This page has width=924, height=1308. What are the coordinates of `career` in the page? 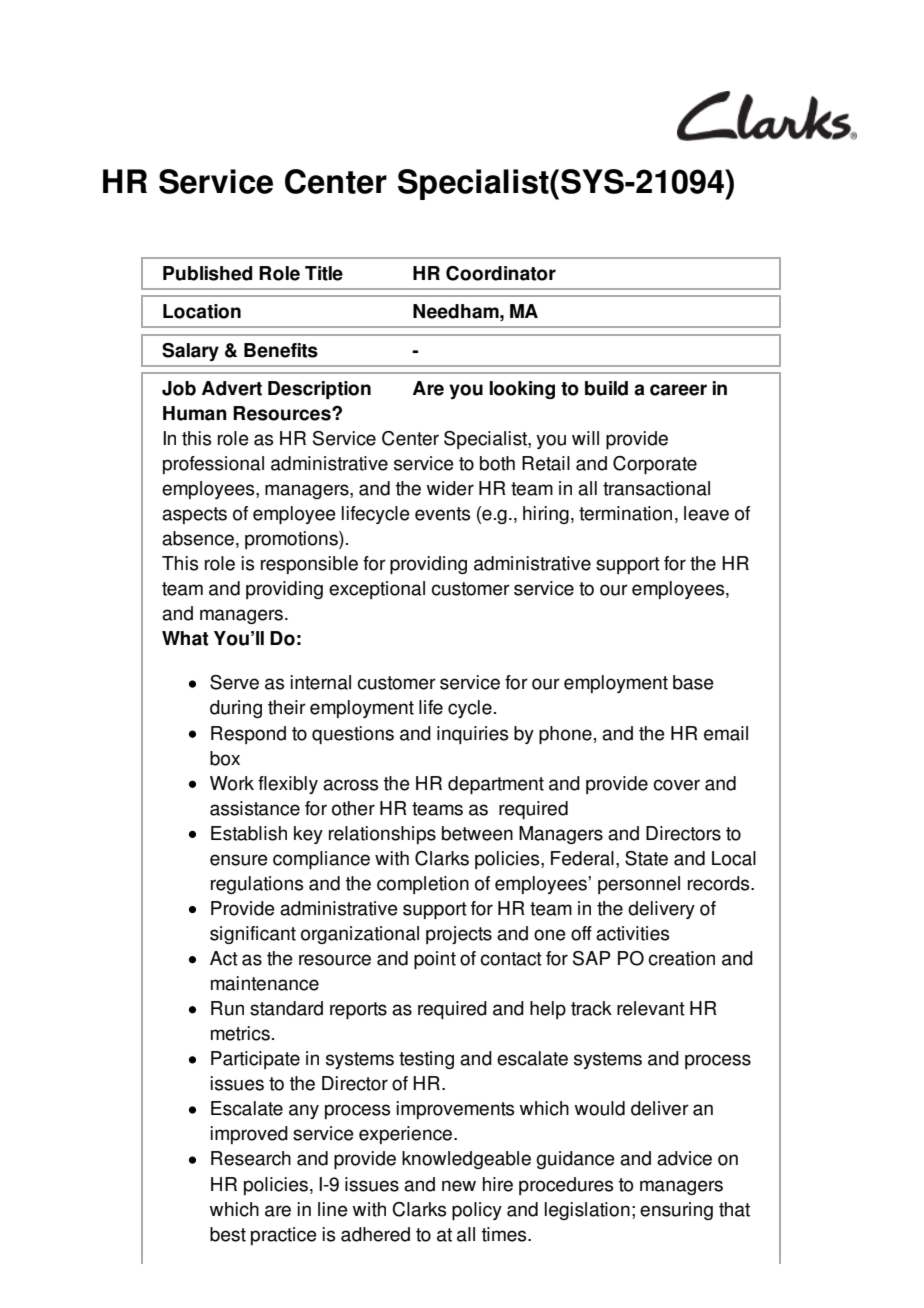 It's located at (678, 390).
